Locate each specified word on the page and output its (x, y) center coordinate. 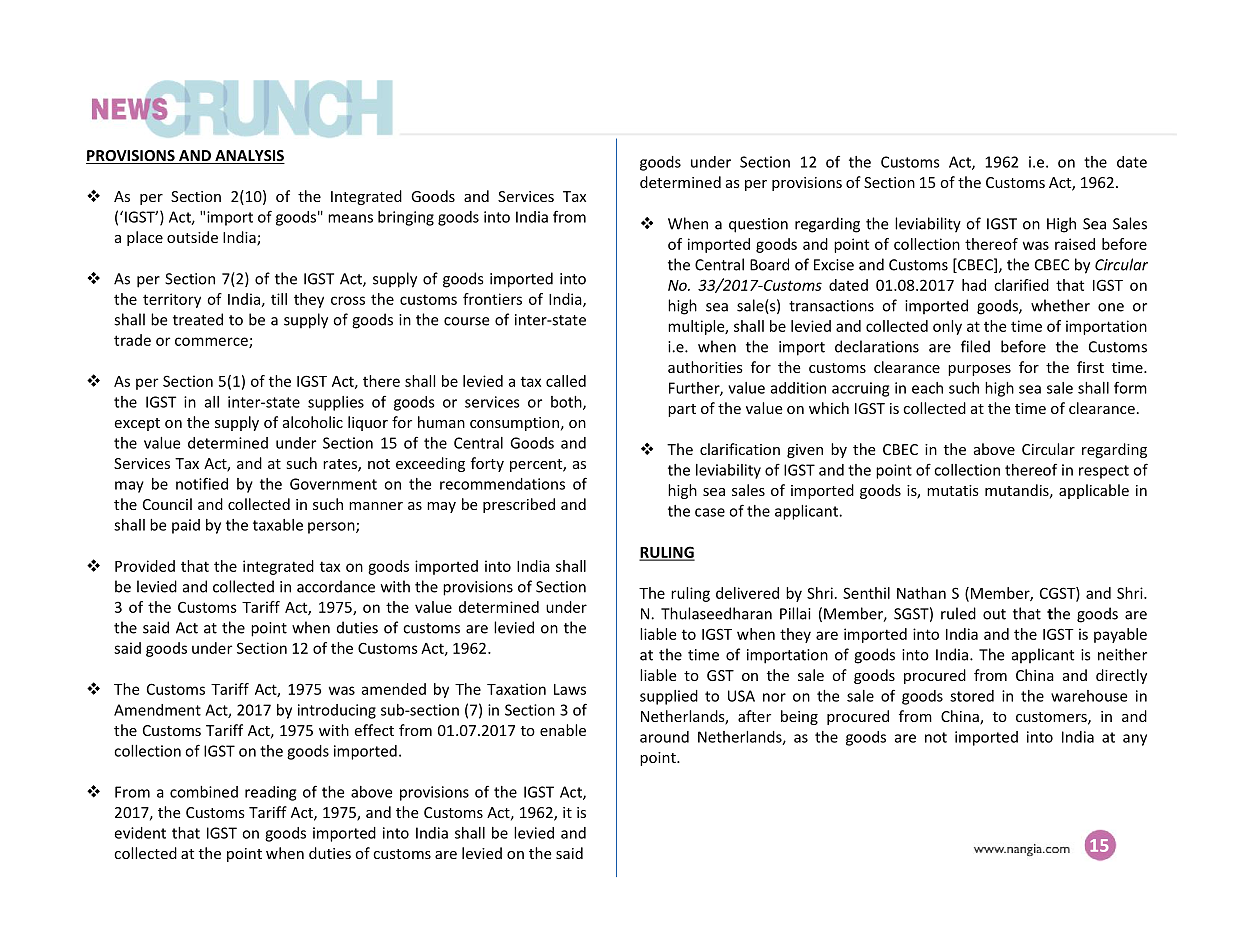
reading (270, 793)
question (758, 225)
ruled (958, 613)
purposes (979, 370)
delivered (747, 593)
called (566, 381)
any (1135, 740)
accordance (336, 586)
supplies (336, 403)
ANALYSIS (249, 157)
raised (1075, 244)
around (664, 737)
